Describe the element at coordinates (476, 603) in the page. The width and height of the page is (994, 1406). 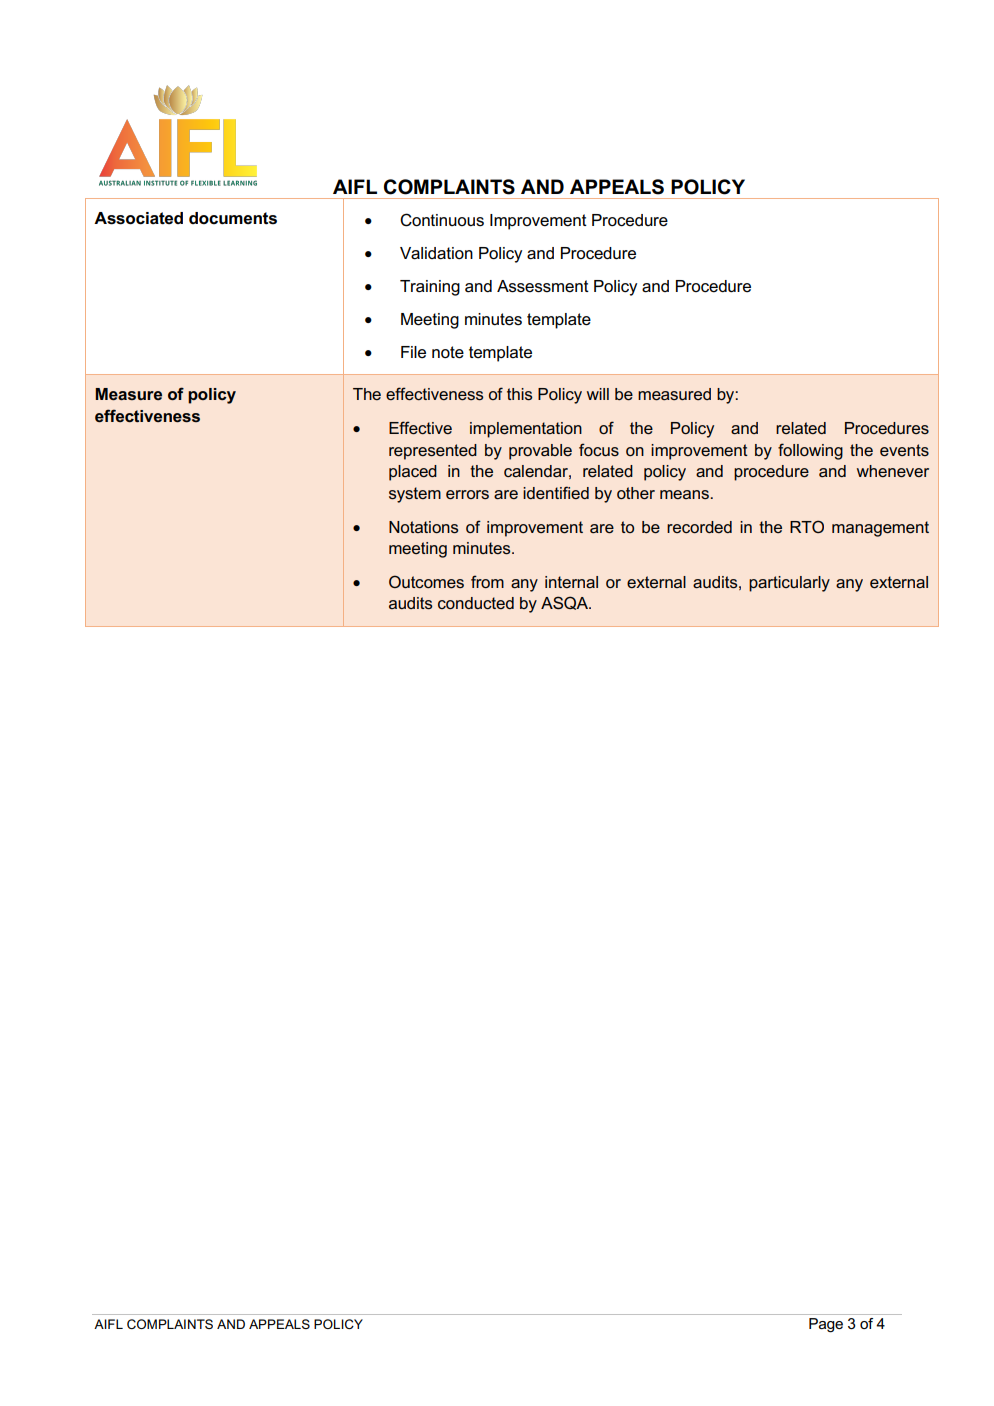
I see `conducted` at that location.
